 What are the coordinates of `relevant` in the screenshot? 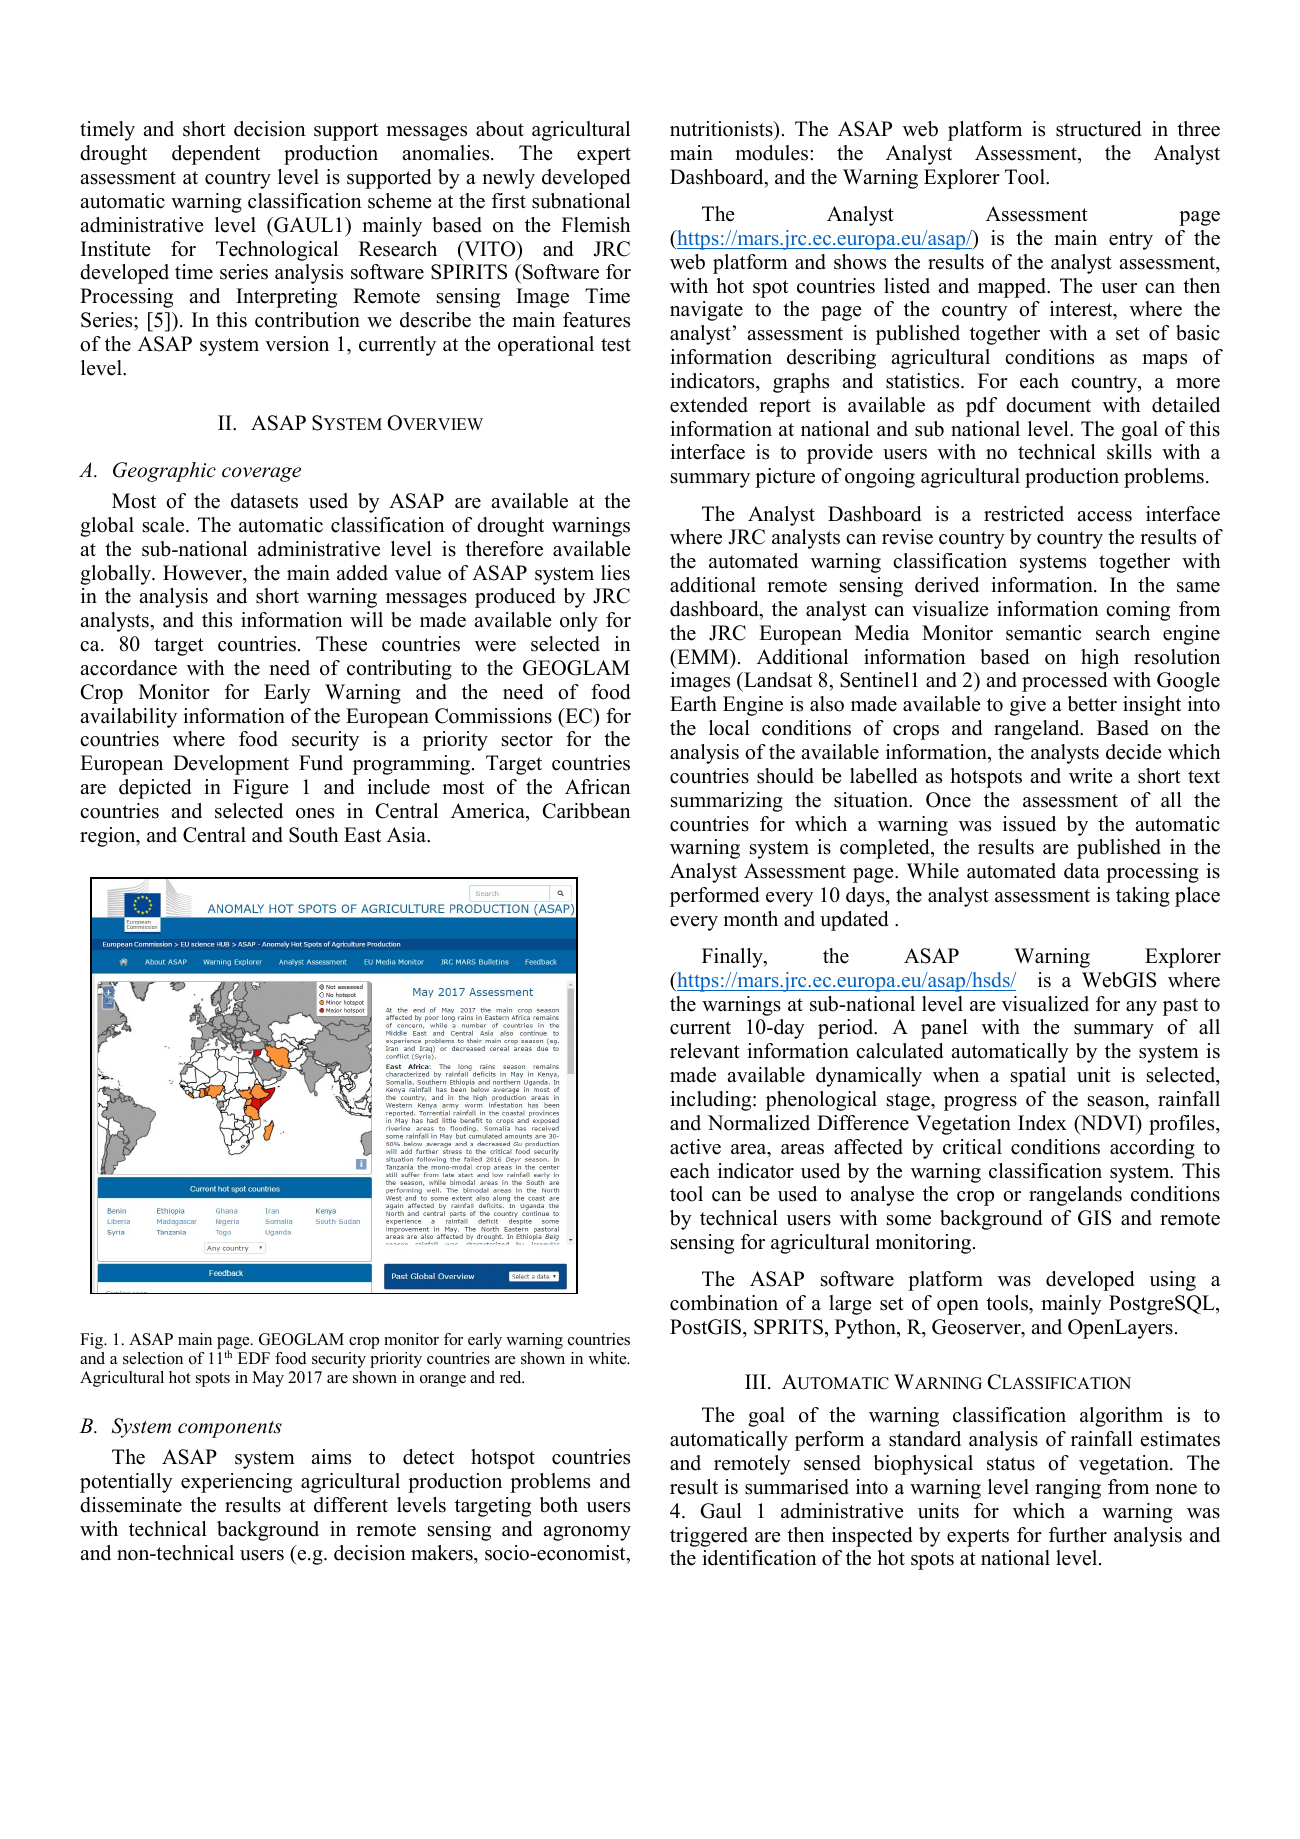 It's located at (705, 1051).
